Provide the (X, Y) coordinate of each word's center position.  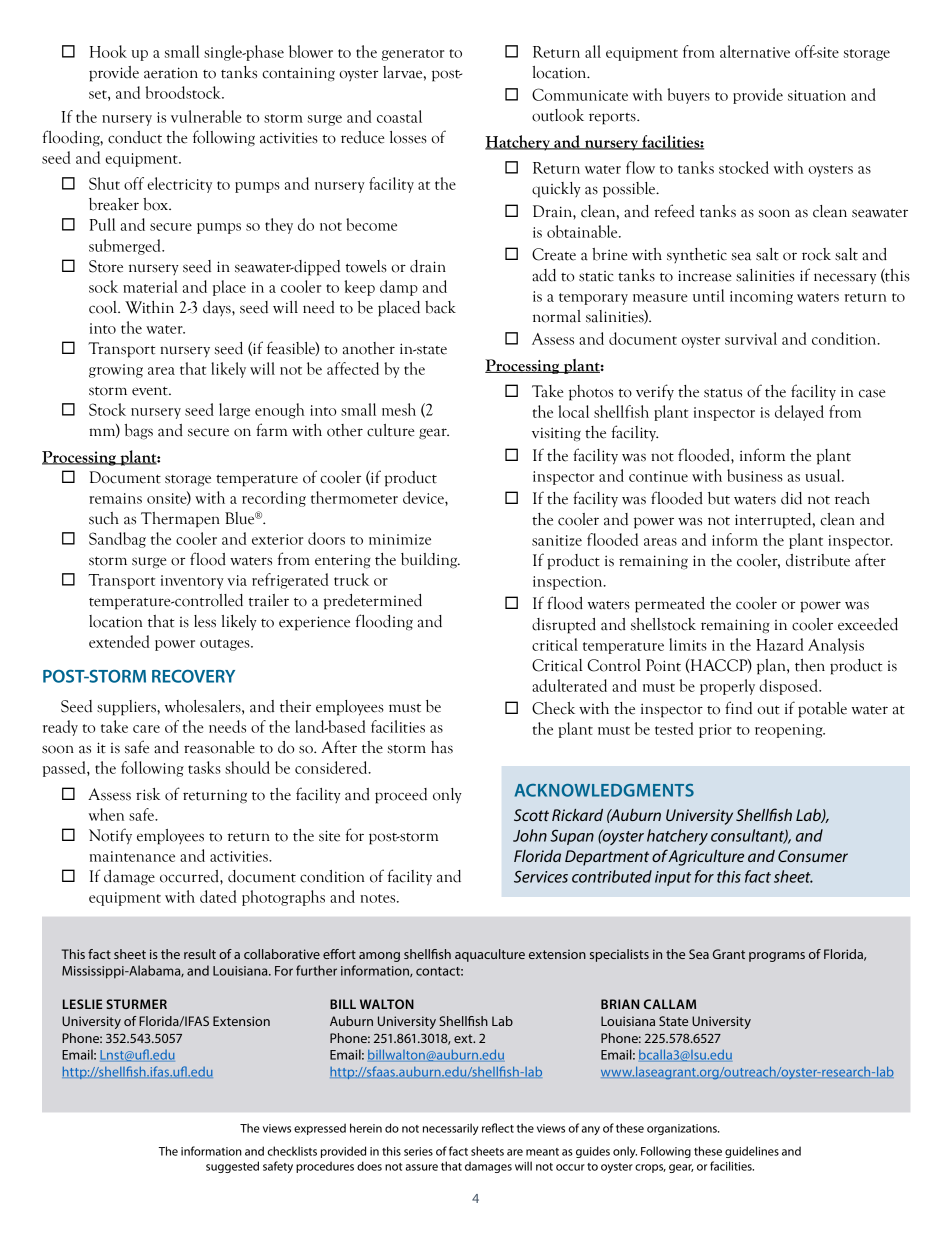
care (146, 729)
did (791, 498)
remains (115, 498)
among (379, 957)
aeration (171, 73)
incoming (761, 298)
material (150, 286)
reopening (790, 731)
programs (777, 957)
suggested (232, 1167)
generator (413, 55)
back (440, 307)
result (200, 954)
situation (817, 95)
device (424, 497)
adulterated (569, 685)
